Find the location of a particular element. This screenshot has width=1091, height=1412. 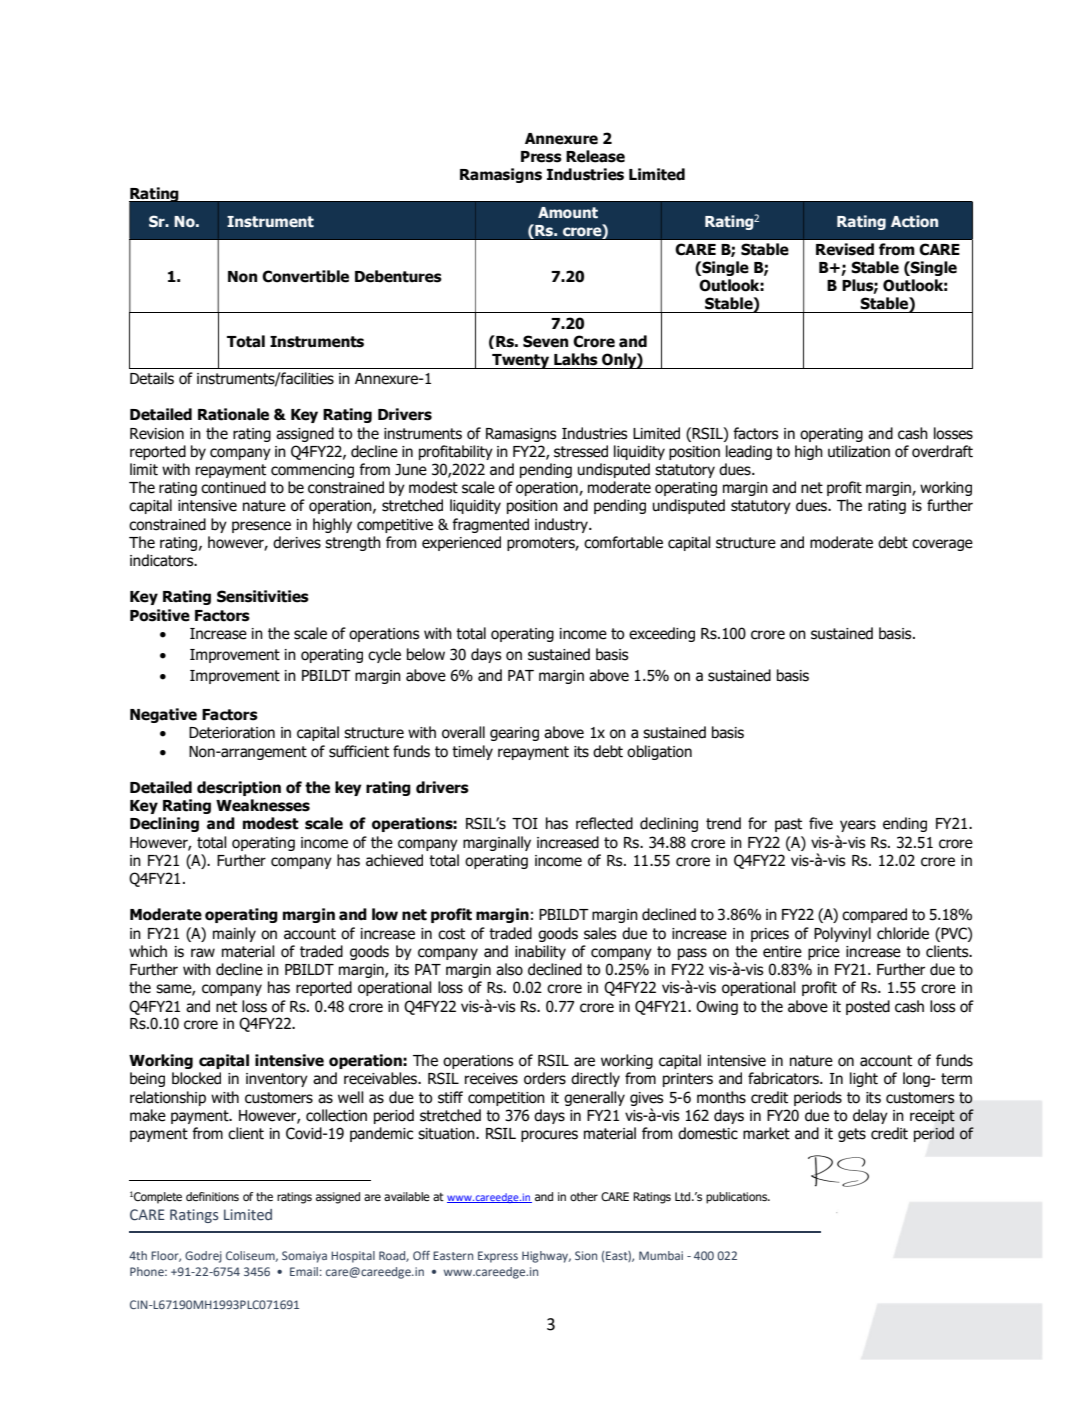

Amount is located at coordinates (568, 212).
